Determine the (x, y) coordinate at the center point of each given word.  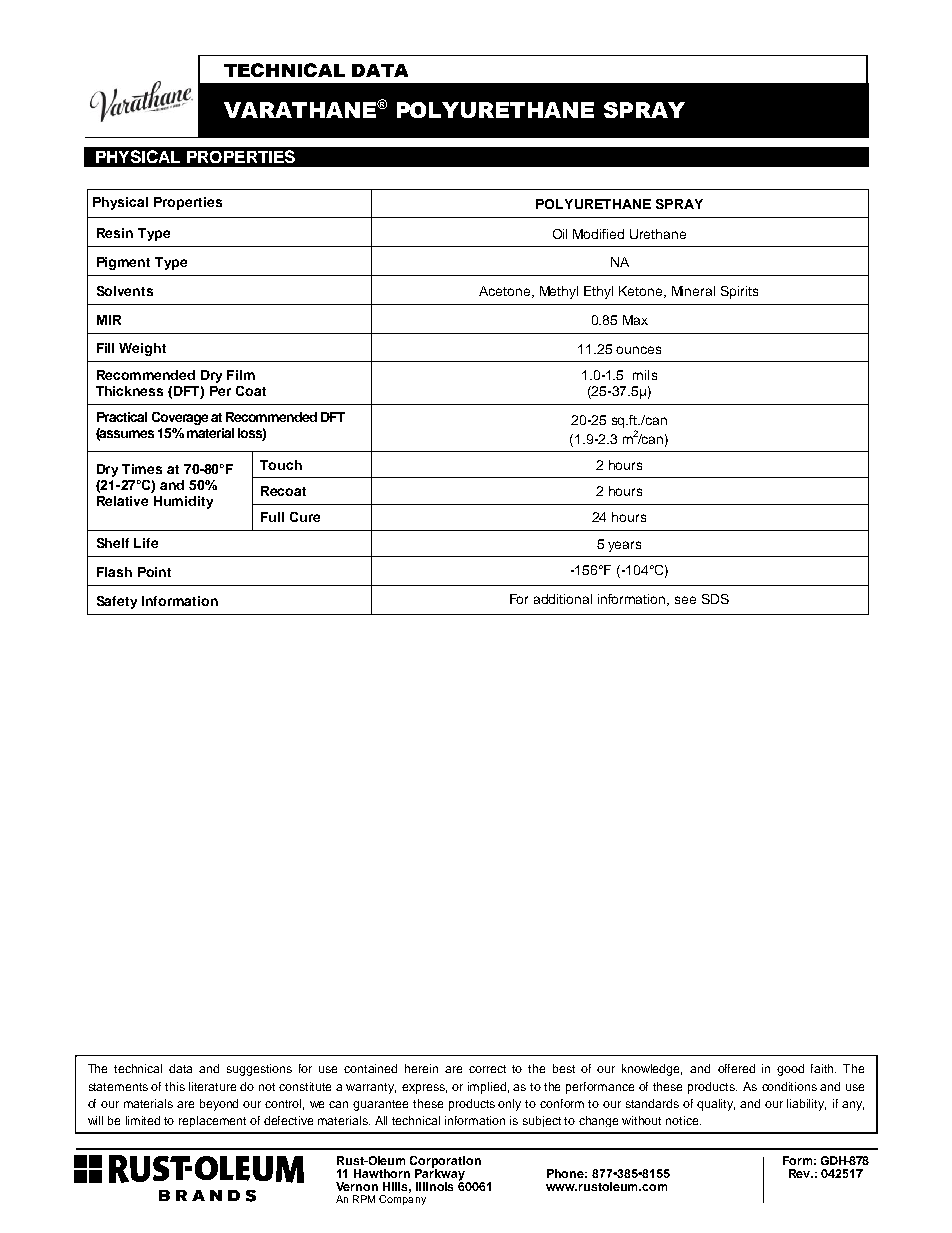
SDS (715, 599)
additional (563, 599)
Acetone (506, 292)
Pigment (123, 263)
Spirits (739, 292)
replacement (212, 1121)
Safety (117, 602)
